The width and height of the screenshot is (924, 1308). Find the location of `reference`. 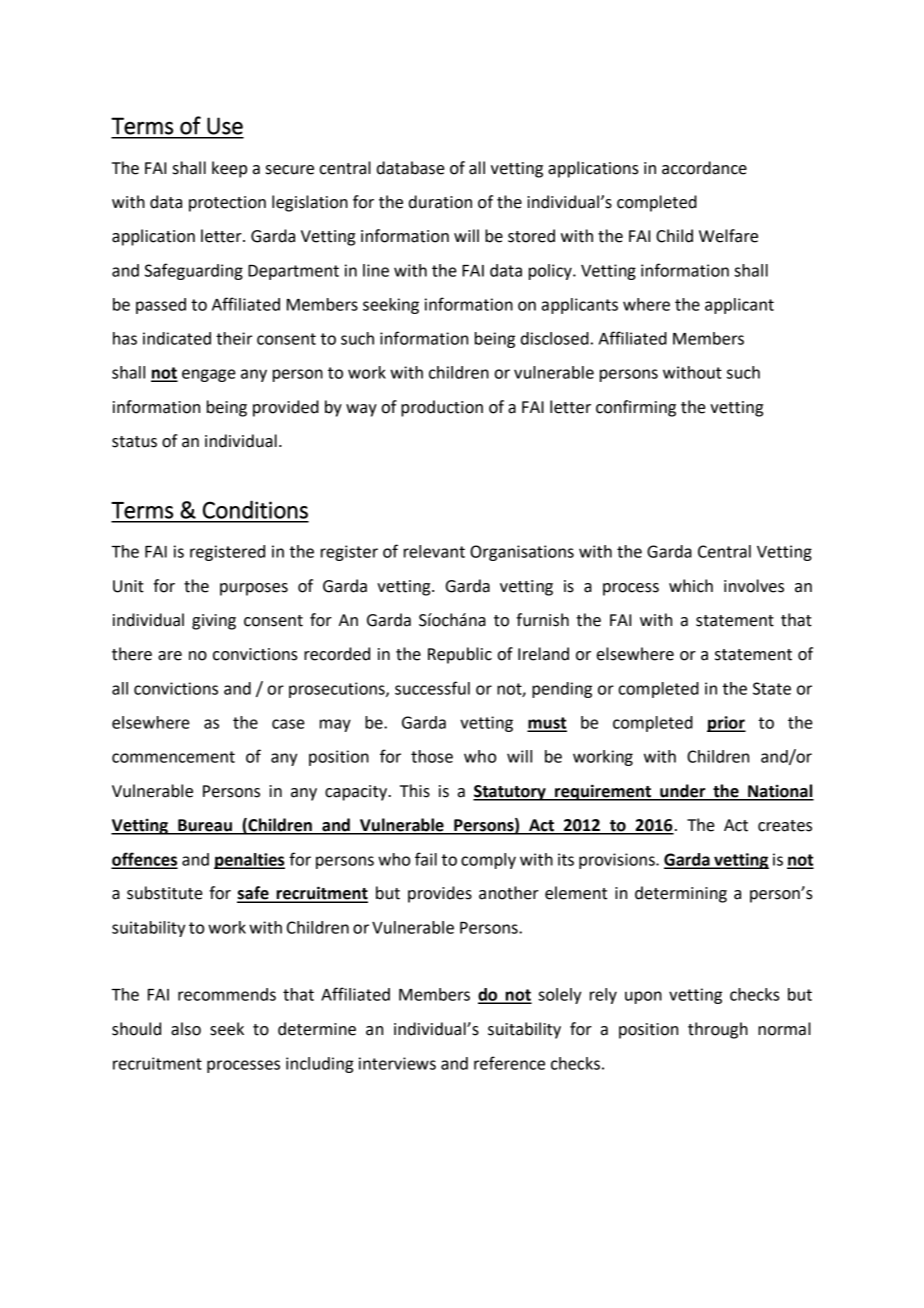

reference is located at coordinates (509, 1063).
